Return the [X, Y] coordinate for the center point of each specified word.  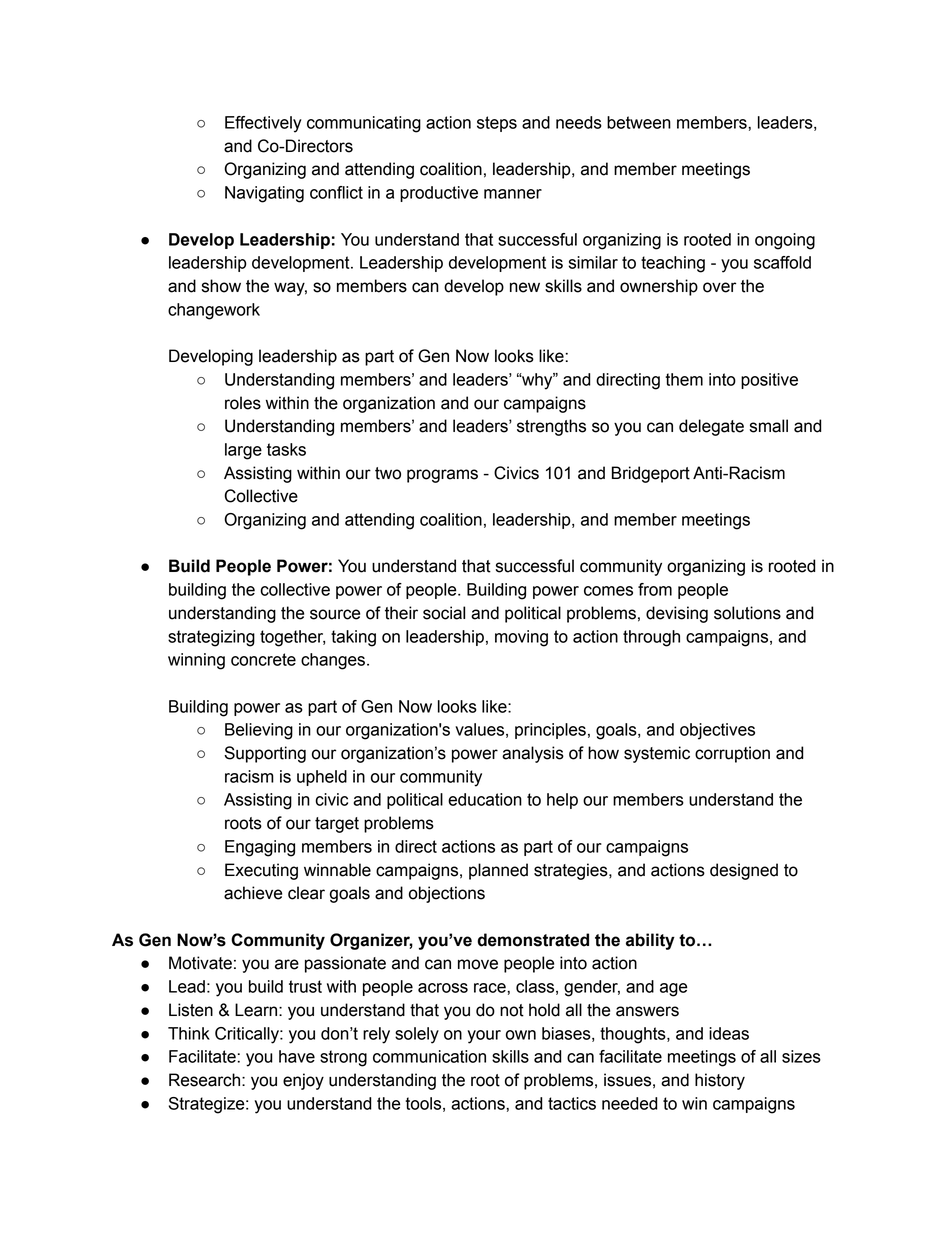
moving [521, 638]
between [639, 122]
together [292, 638]
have [297, 1056]
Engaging [260, 848]
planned [498, 871]
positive [769, 381]
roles [243, 403]
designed [744, 871]
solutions [747, 613]
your [484, 1037]
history [720, 1081]
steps [497, 124]
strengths [551, 427]
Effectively [263, 124]
